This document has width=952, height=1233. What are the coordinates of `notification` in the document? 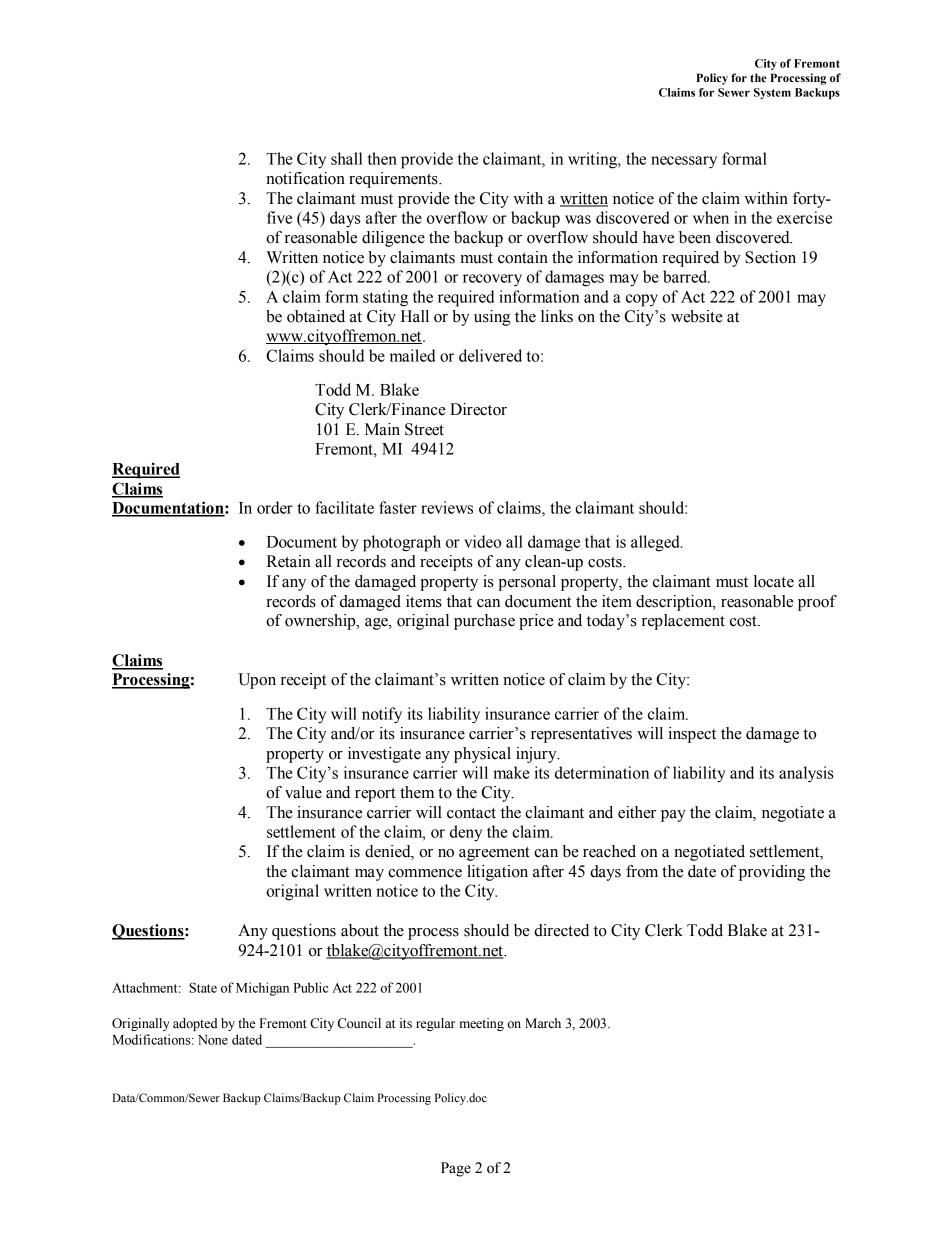 It's located at (305, 178).
